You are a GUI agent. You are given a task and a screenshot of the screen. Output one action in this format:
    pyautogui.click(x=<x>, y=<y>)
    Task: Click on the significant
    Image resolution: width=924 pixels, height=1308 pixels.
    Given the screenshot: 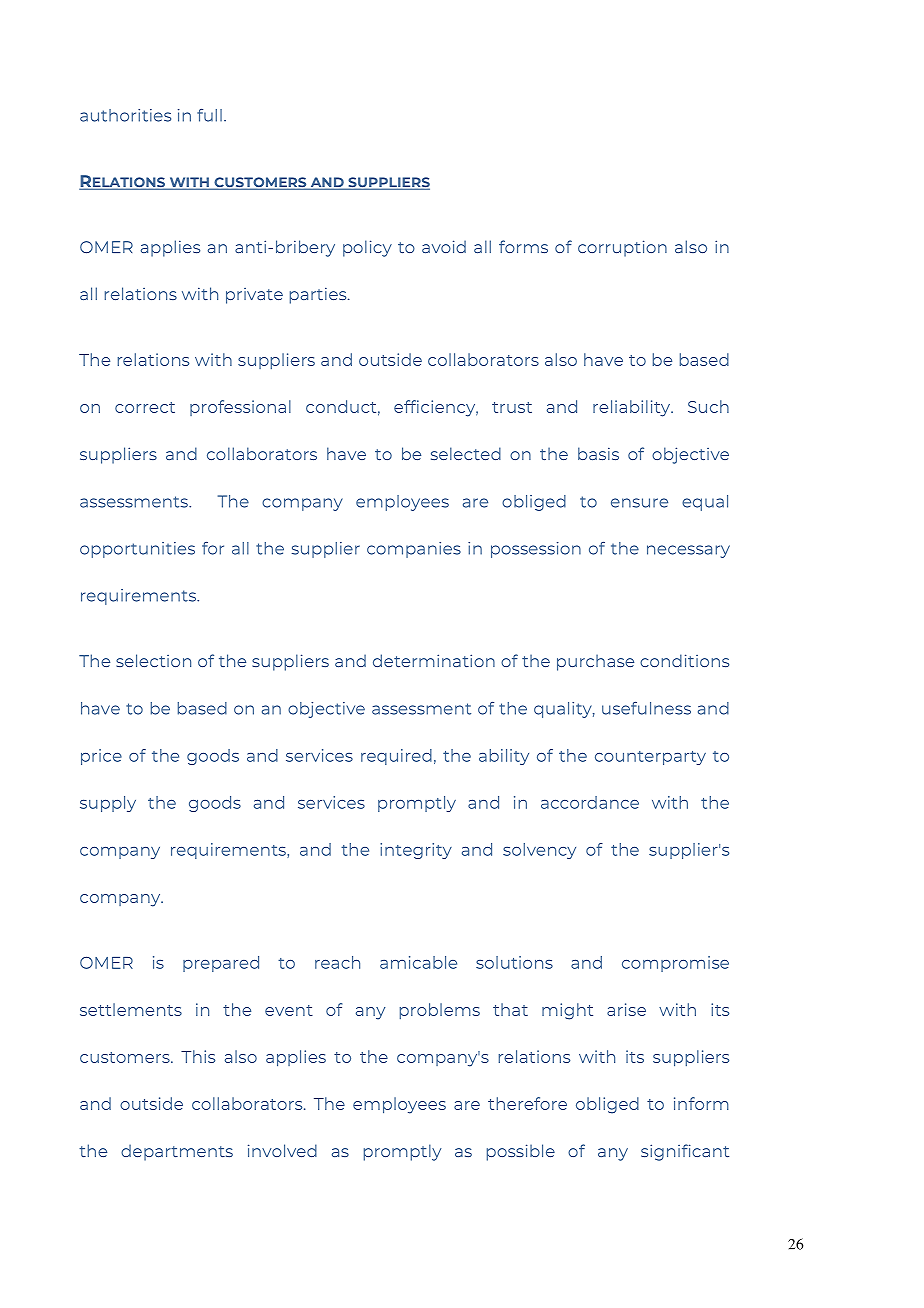 What is the action you would take?
    pyautogui.click(x=685, y=1152)
